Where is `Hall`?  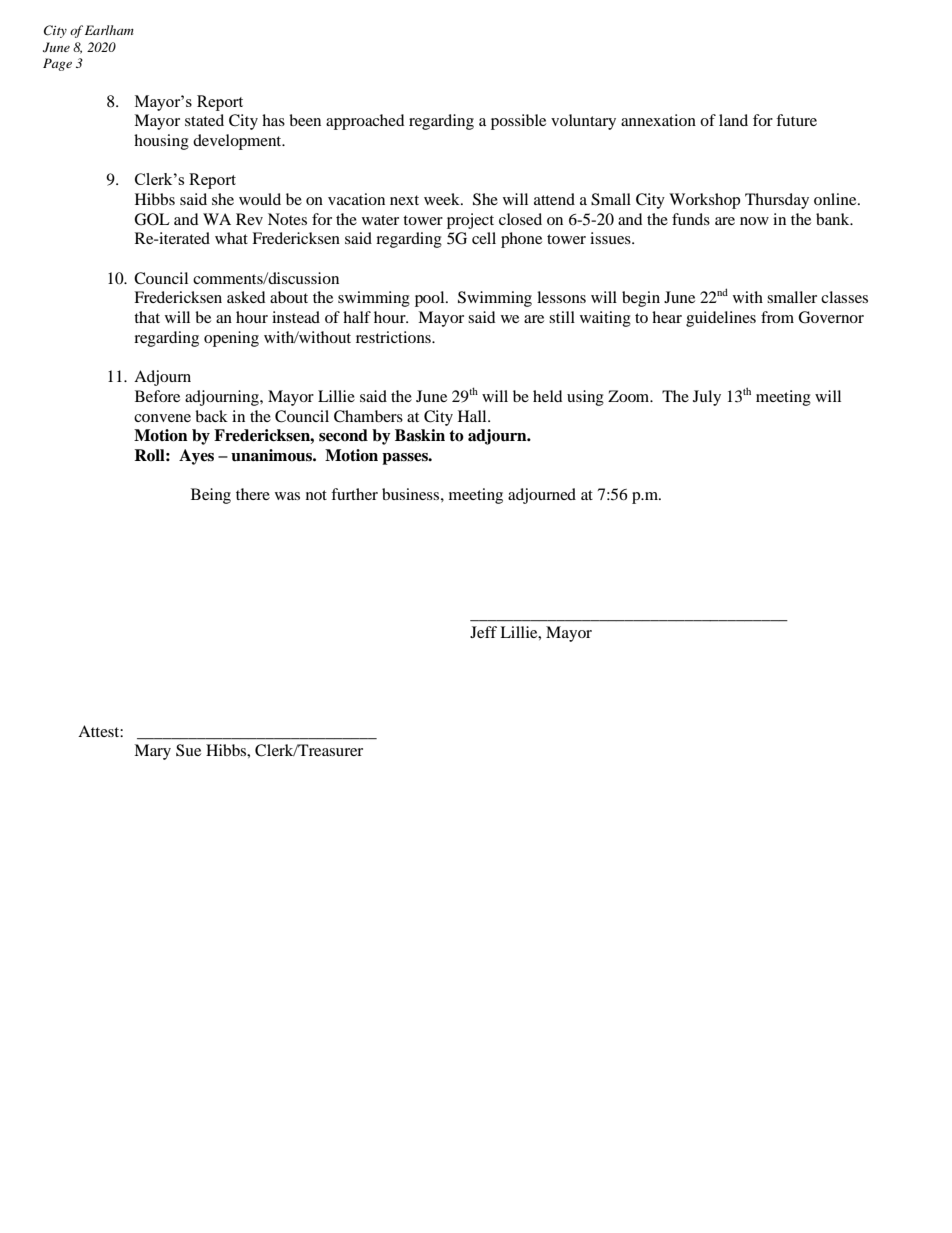 Hall is located at coordinates (473, 416).
